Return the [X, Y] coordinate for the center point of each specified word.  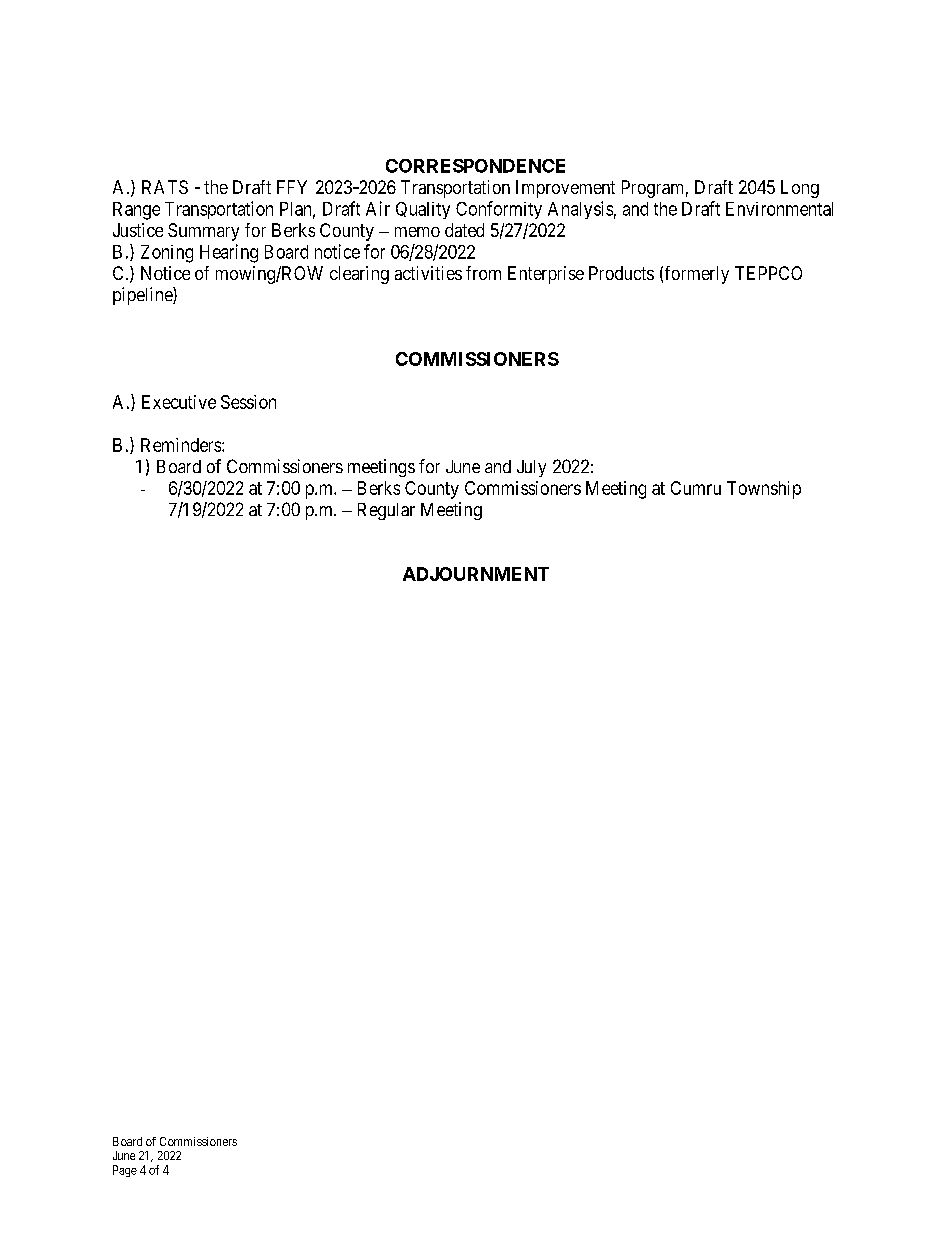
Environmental [779, 209]
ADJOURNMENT [476, 574]
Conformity [499, 210]
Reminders [182, 445]
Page [125, 1171]
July [531, 468]
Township [764, 490]
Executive [179, 402]
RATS [165, 187]
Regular [386, 511]
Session [248, 402]
